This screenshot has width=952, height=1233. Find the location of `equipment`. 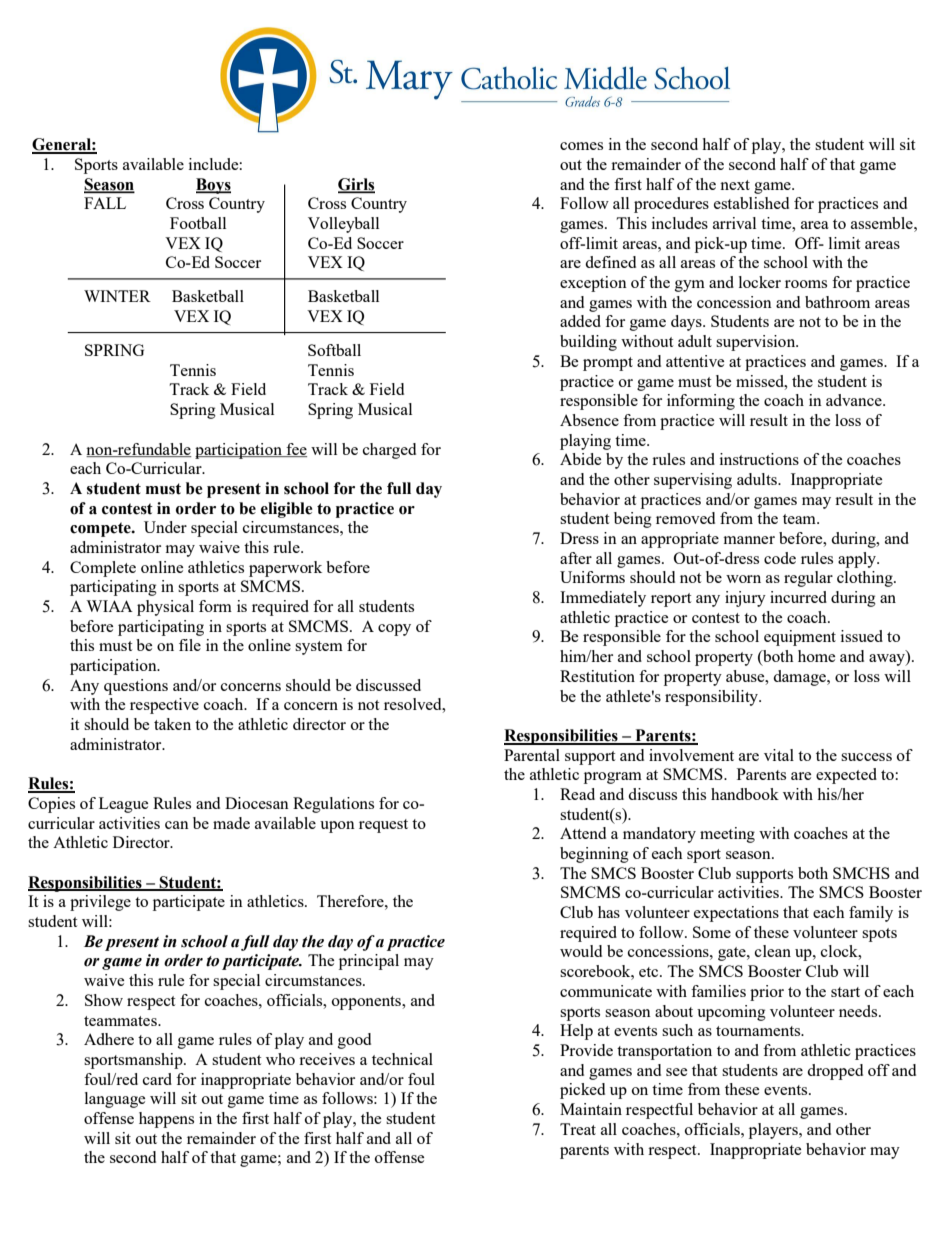

equipment is located at coordinates (800, 638).
